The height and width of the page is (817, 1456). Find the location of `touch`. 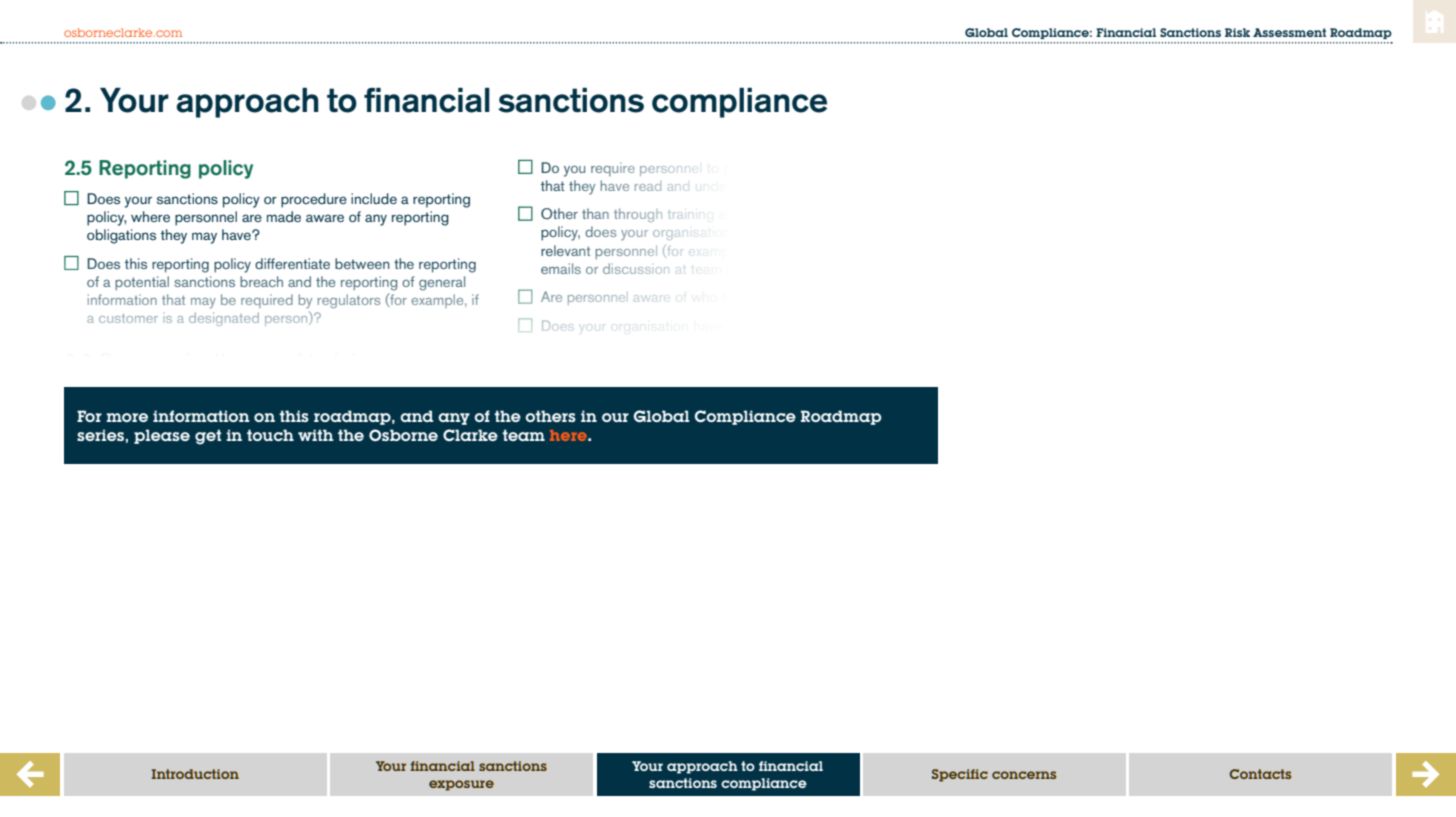

touch is located at coordinates (270, 435).
